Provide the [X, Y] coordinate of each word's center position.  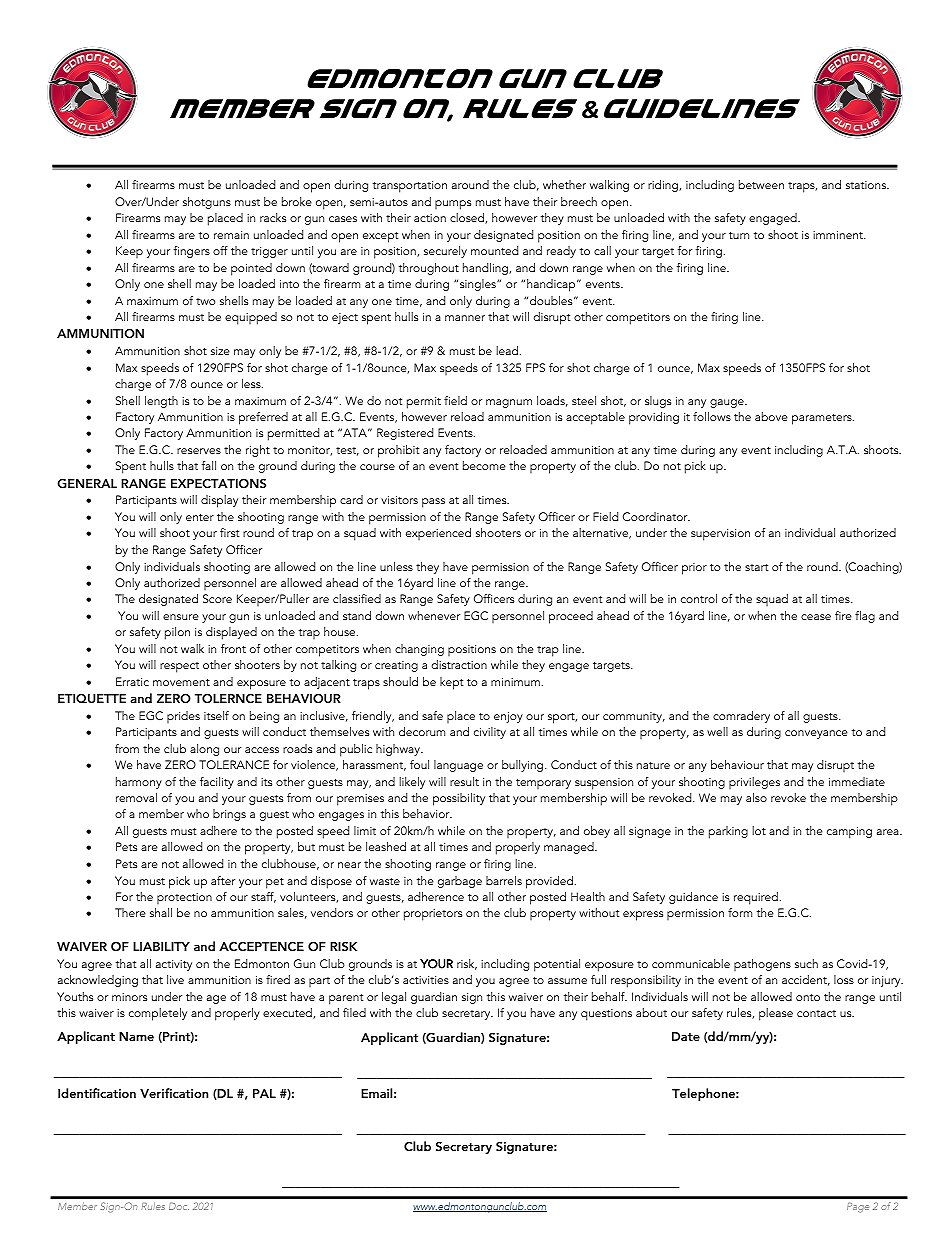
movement [181, 682]
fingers [192, 252]
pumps [453, 205]
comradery [741, 717]
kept [451, 683]
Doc [179, 1206]
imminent [839, 235]
